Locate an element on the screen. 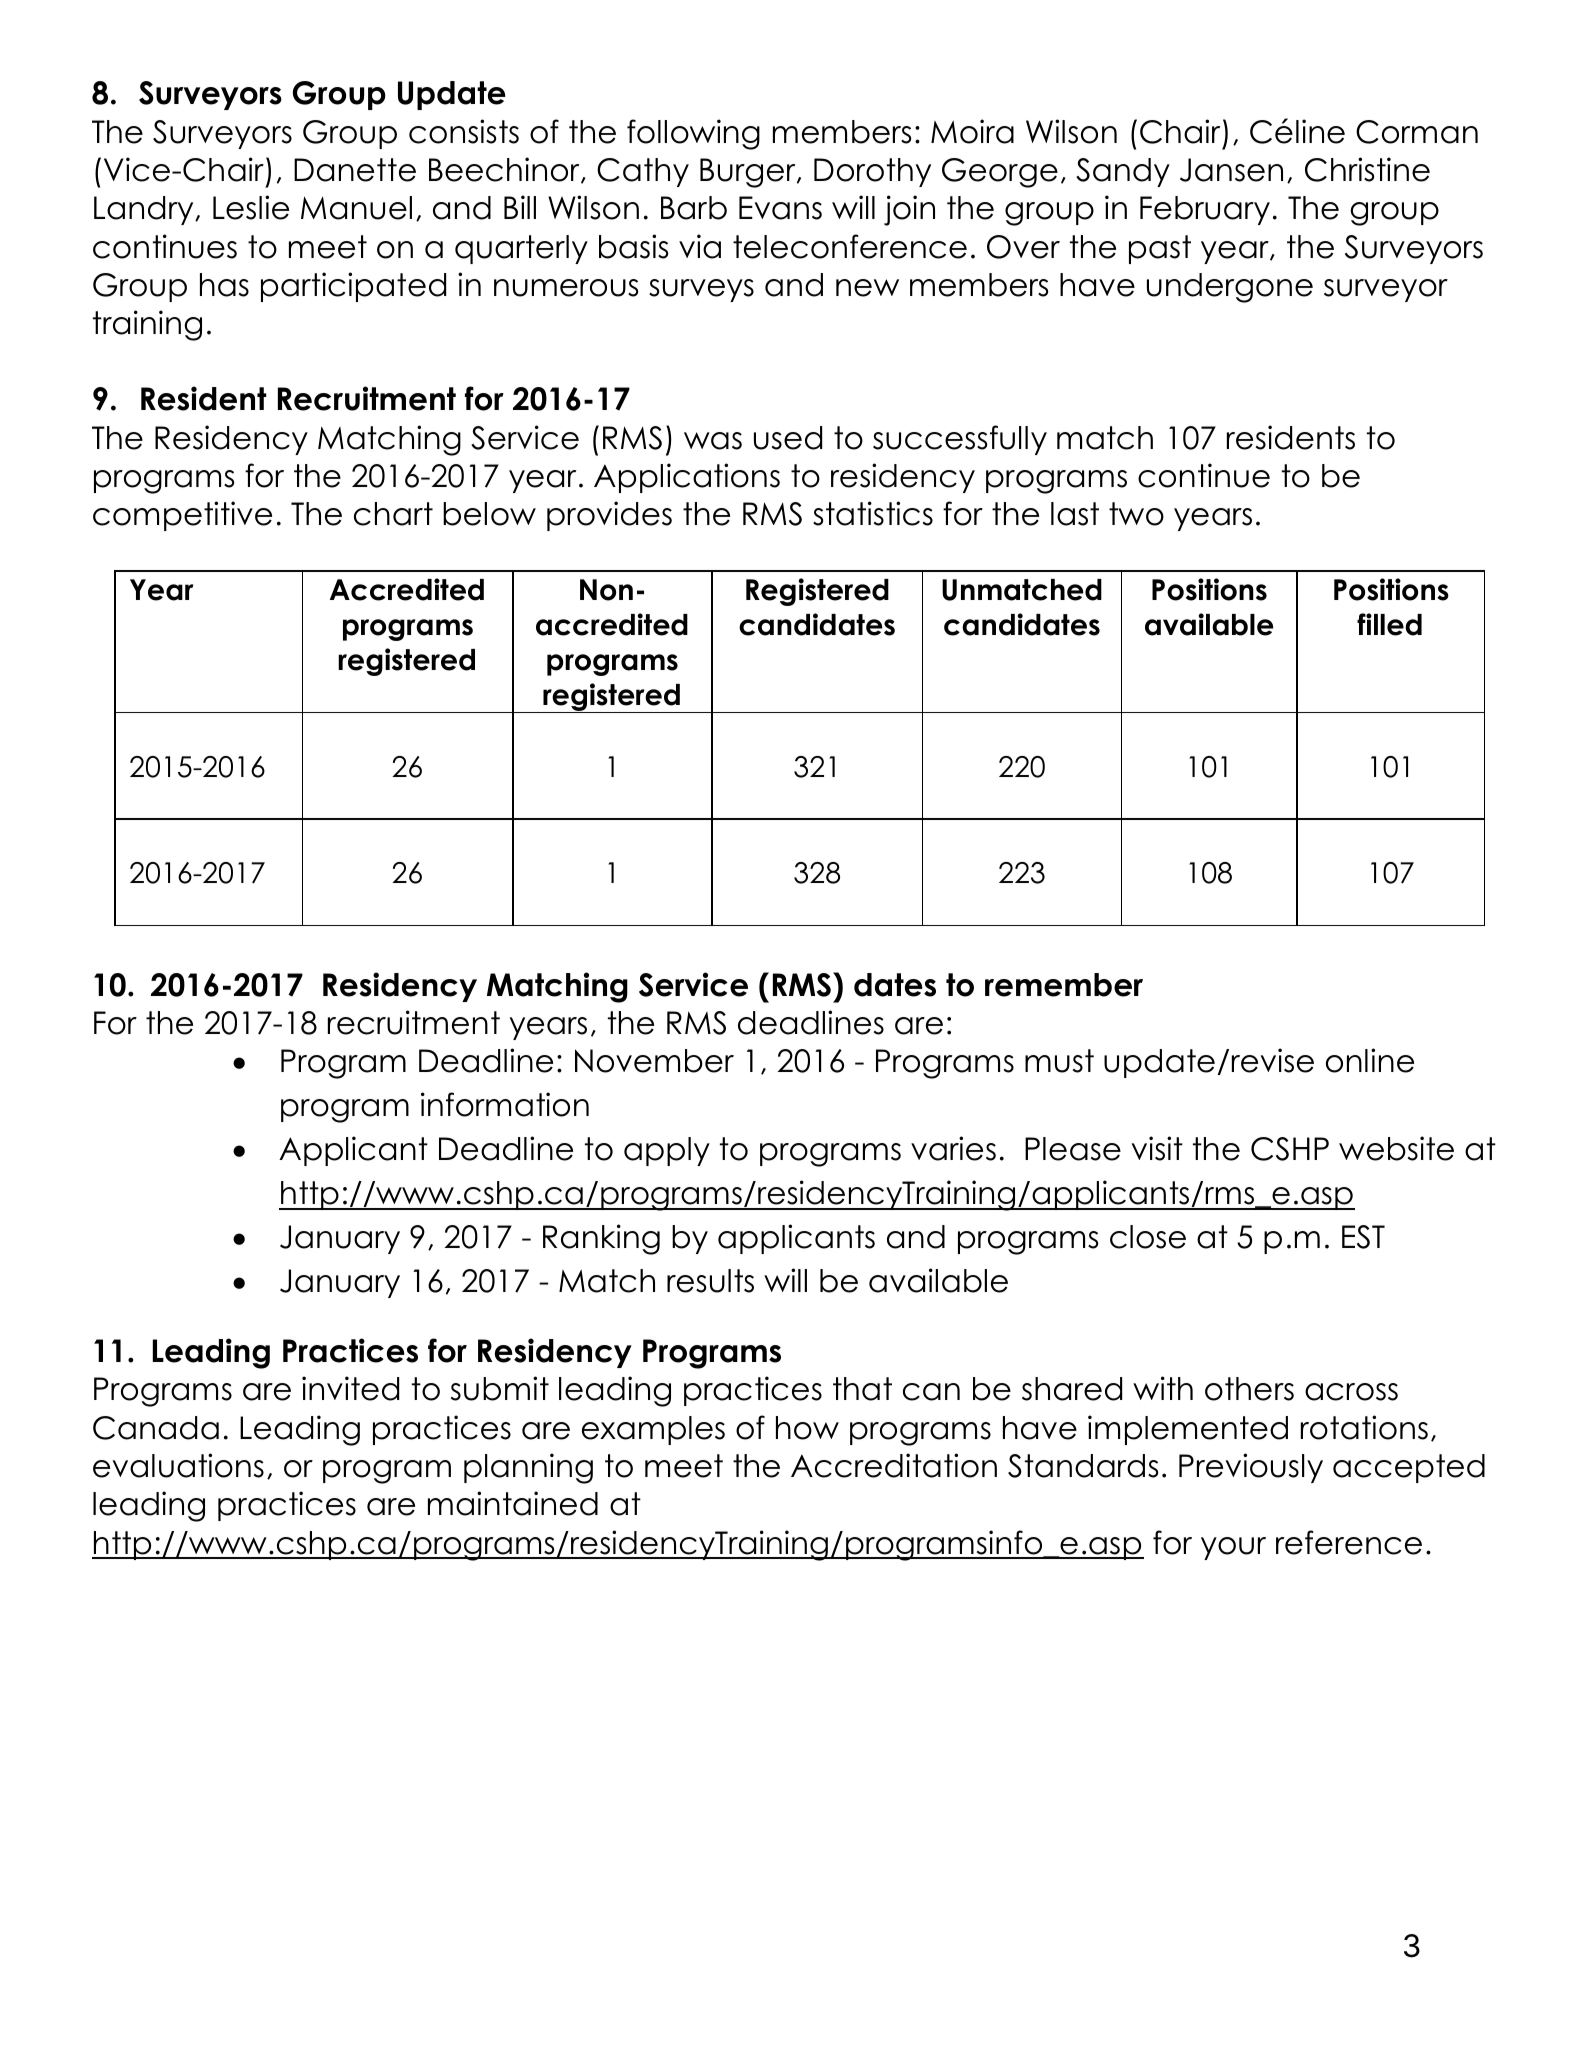 Image resolution: width=1591 pixels, height=2059 pixels. Danette is located at coordinates (355, 170).
